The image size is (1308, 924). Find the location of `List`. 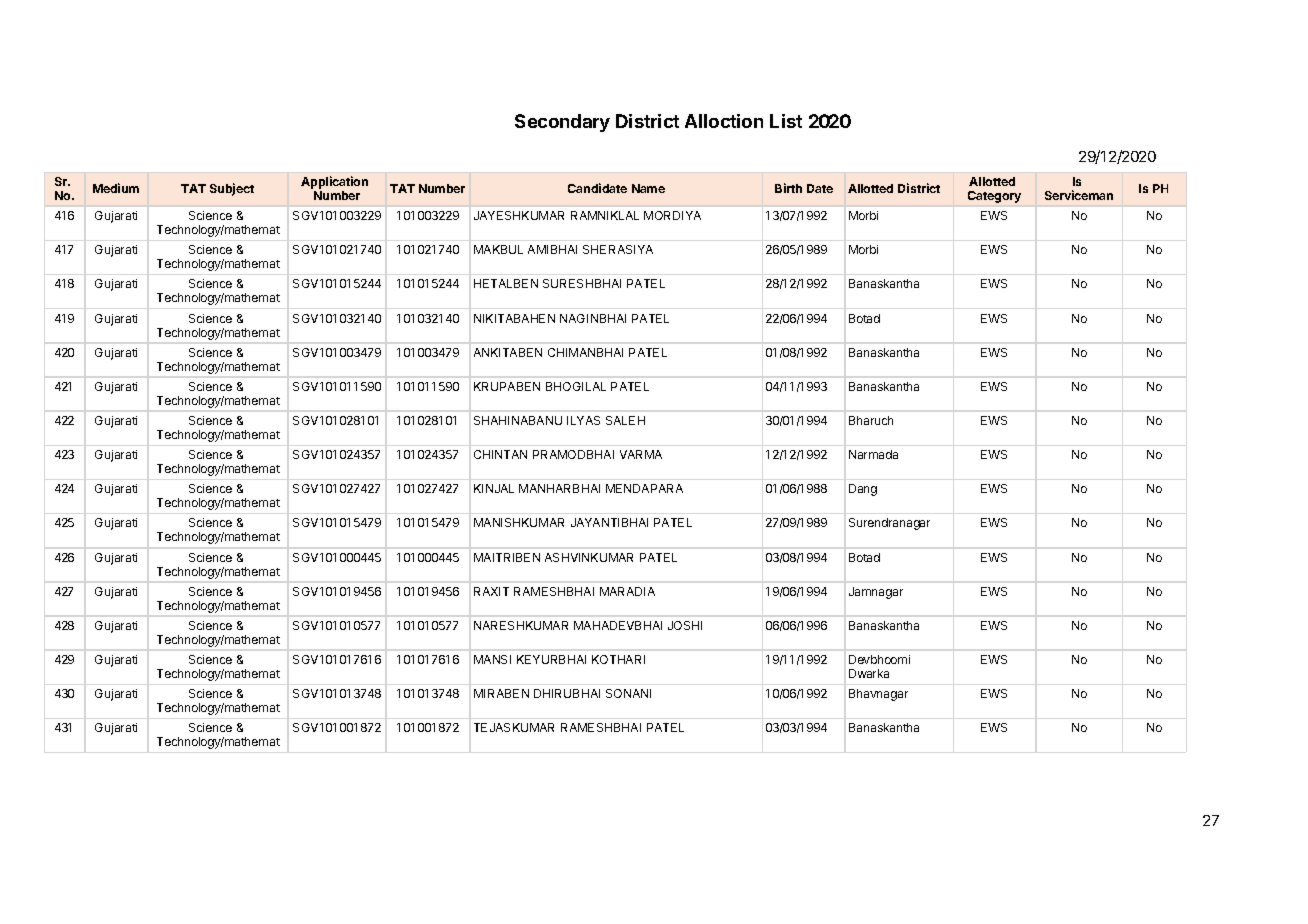

List is located at coordinates (786, 121).
